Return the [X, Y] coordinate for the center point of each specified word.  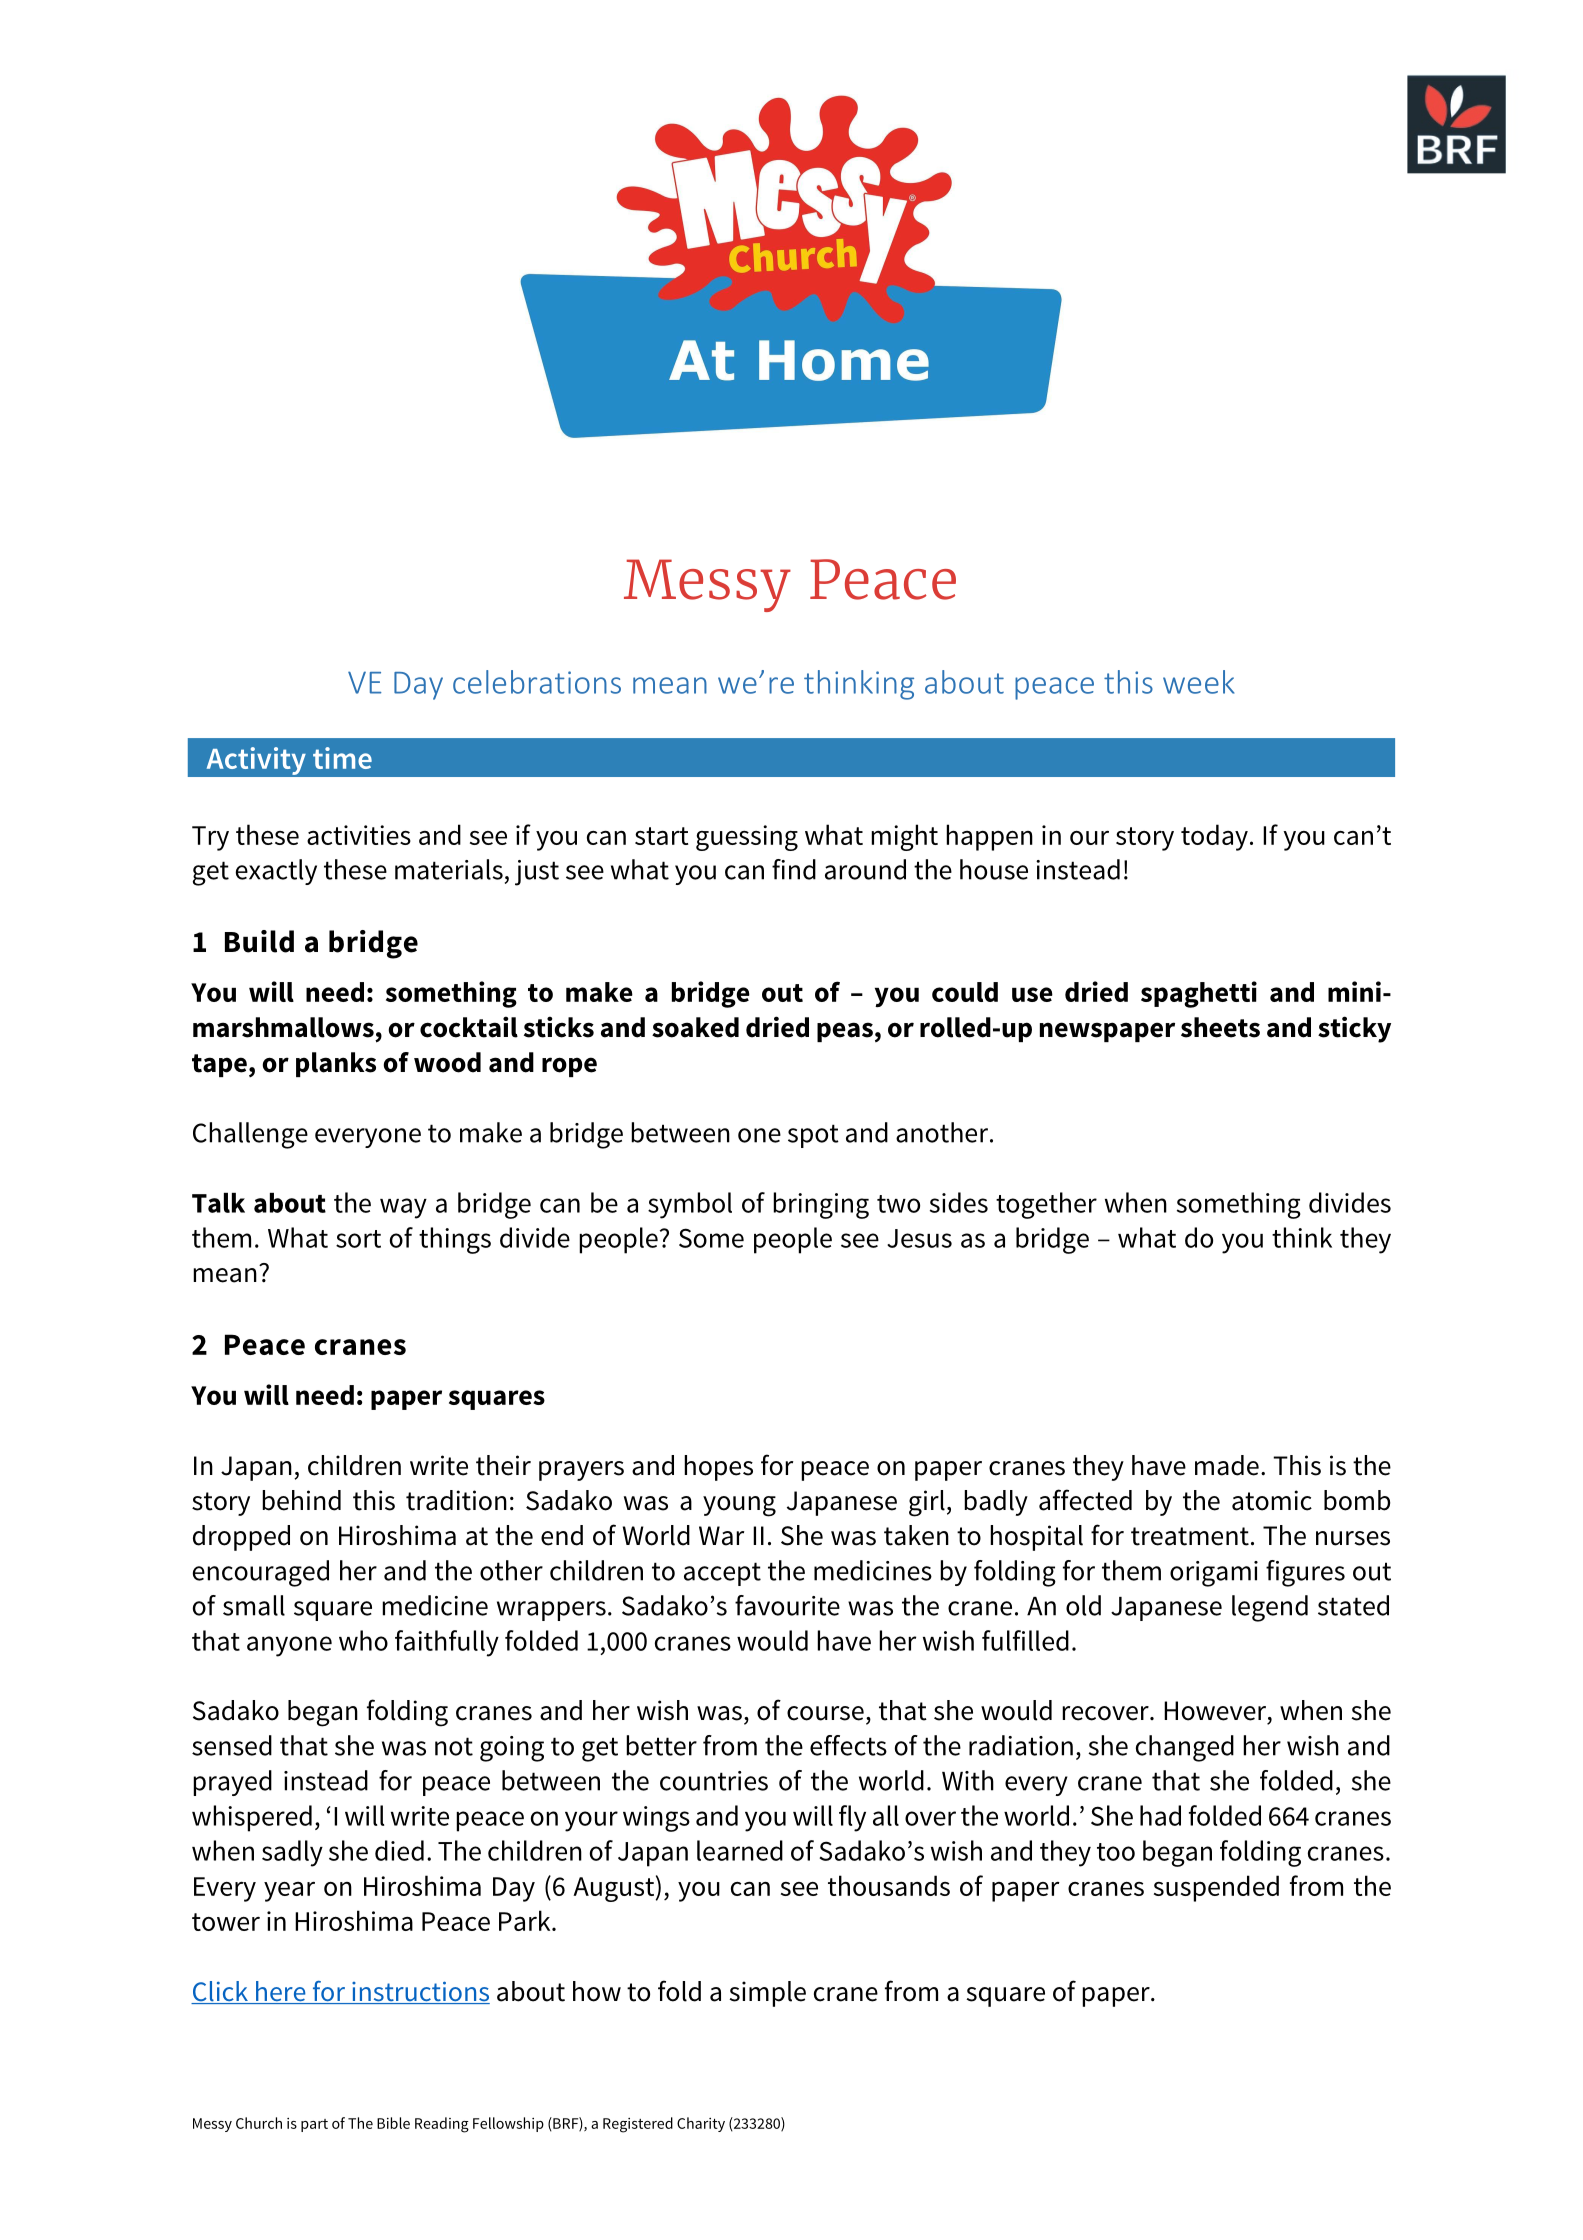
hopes [718, 1468]
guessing [747, 838]
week [1198, 682]
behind [301, 1500]
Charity [701, 2124]
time [342, 758]
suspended [1216, 1888]
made [1227, 1465]
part [314, 2125]
